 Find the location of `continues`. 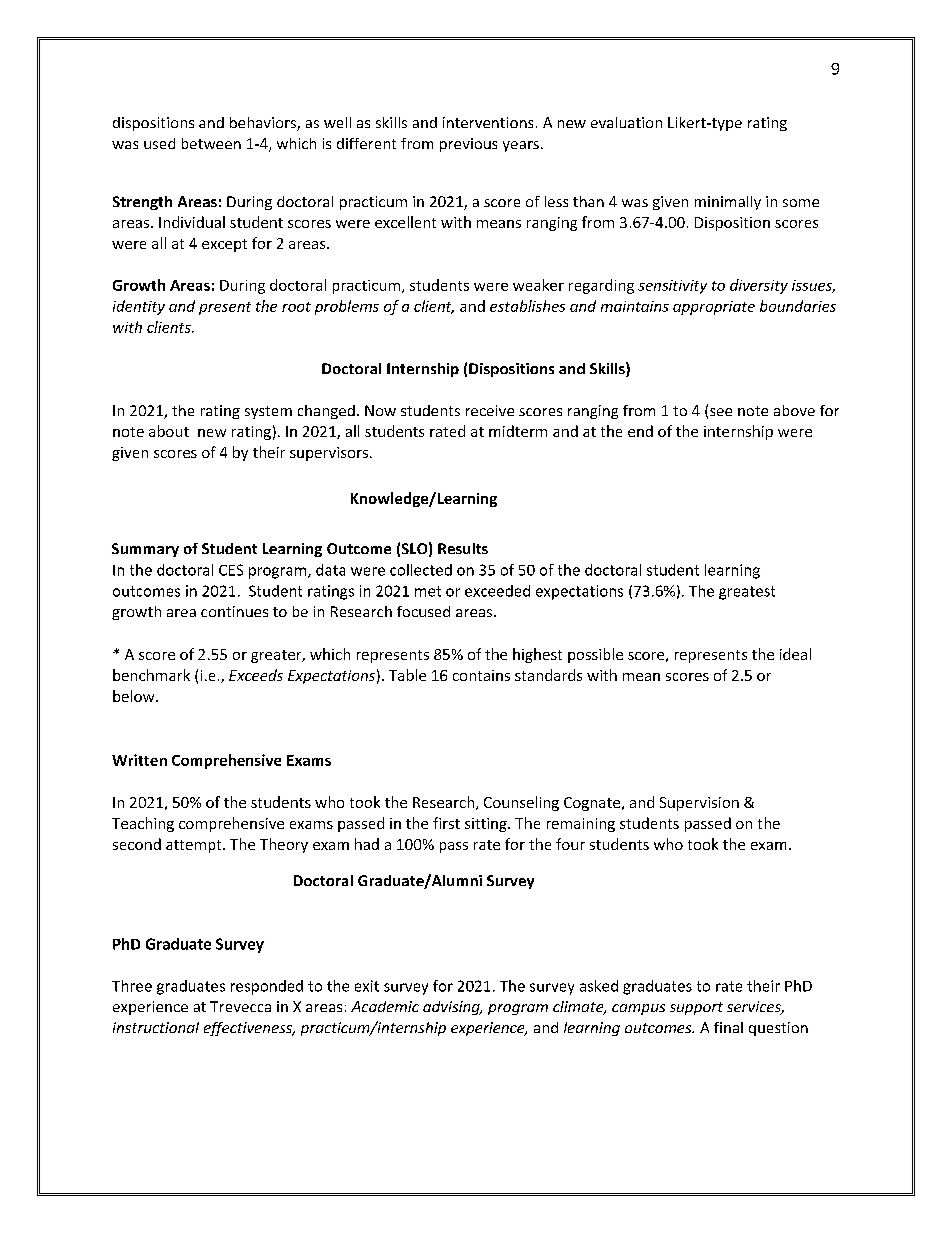

continues is located at coordinates (234, 611).
